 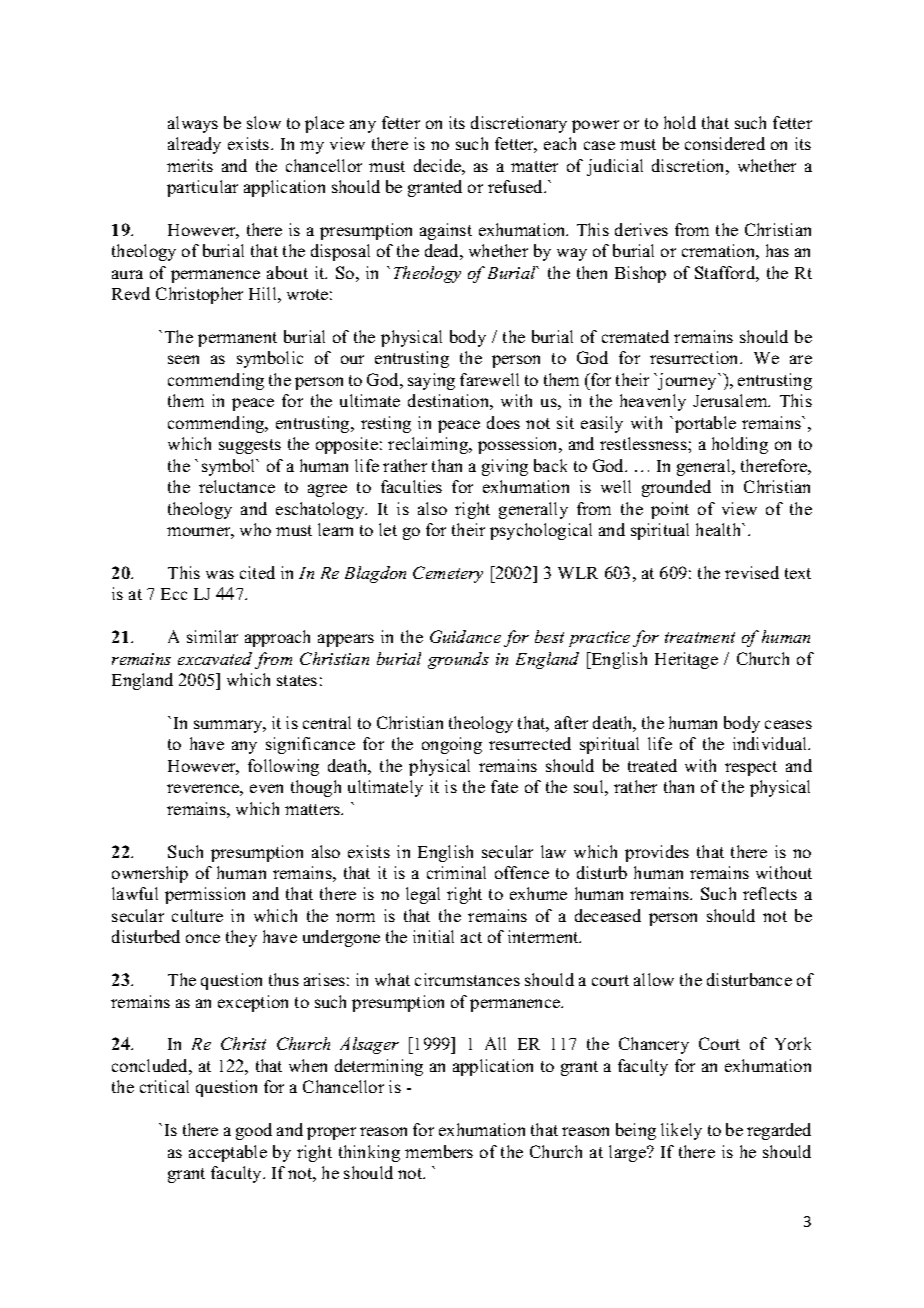 What do you see at coordinates (212, 636) in the screenshot?
I see `similar` at bounding box center [212, 636].
